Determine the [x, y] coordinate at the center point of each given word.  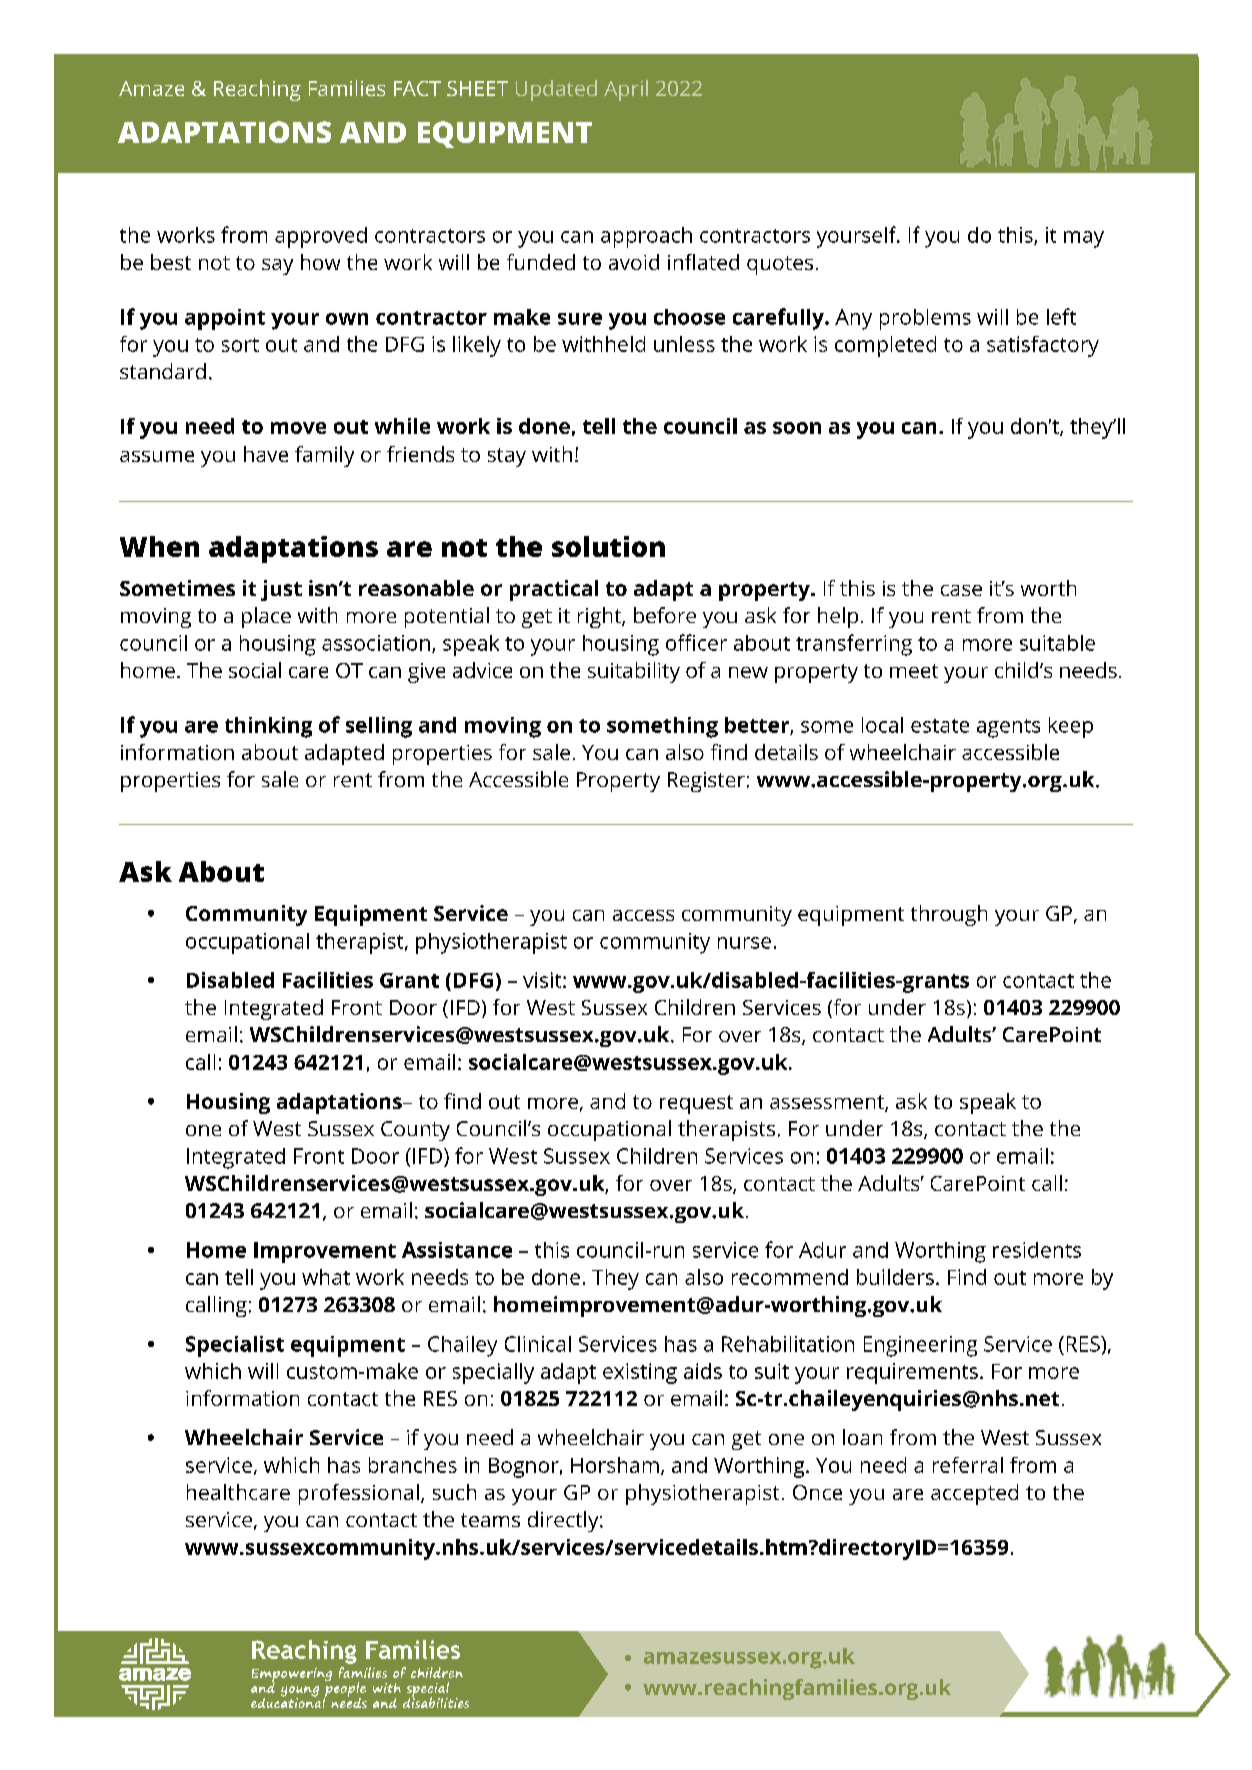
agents [1008, 728]
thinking [268, 727]
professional [359, 1494]
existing [640, 1373]
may [1084, 239]
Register [706, 782]
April [626, 90]
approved [321, 237]
